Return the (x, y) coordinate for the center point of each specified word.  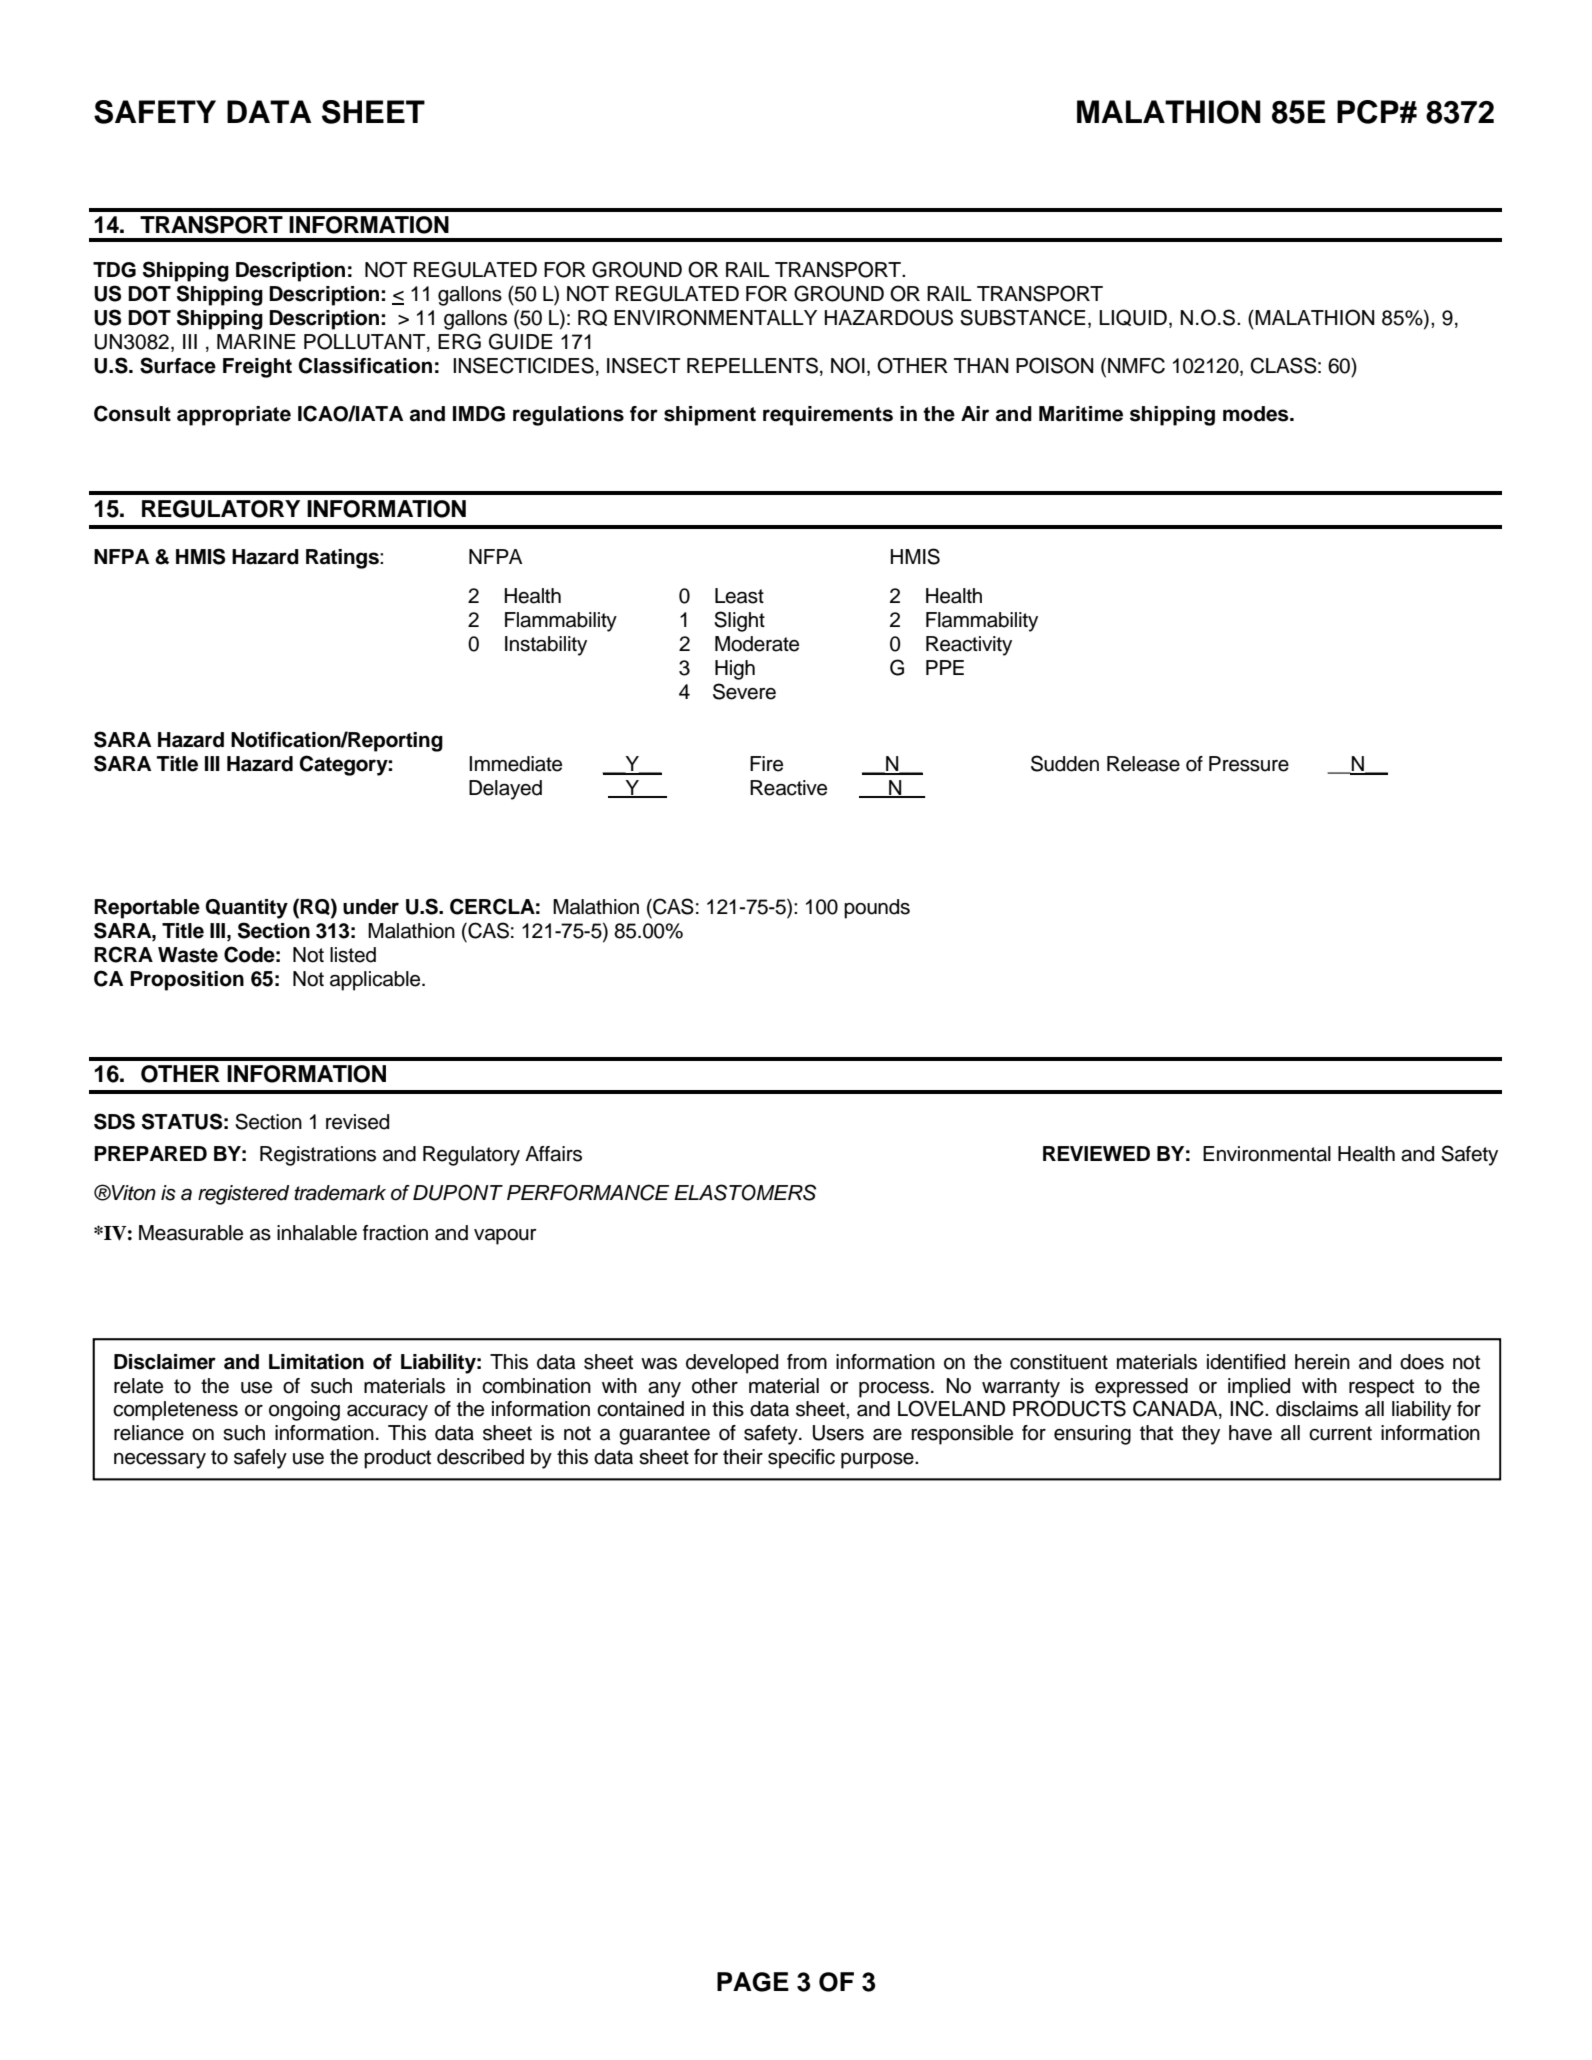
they (1201, 1435)
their (743, 1457)
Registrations (318, 1156)
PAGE (753, 1982)
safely (260, 1459)
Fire (766, 764)
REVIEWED (1096, 1153)
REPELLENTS (752, 365)
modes (1257, 414)
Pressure (1249, 764)
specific (801, 1459)
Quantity (246, 909)
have (1250, 1433)
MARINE (256, 341)
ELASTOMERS (745, 1192)
